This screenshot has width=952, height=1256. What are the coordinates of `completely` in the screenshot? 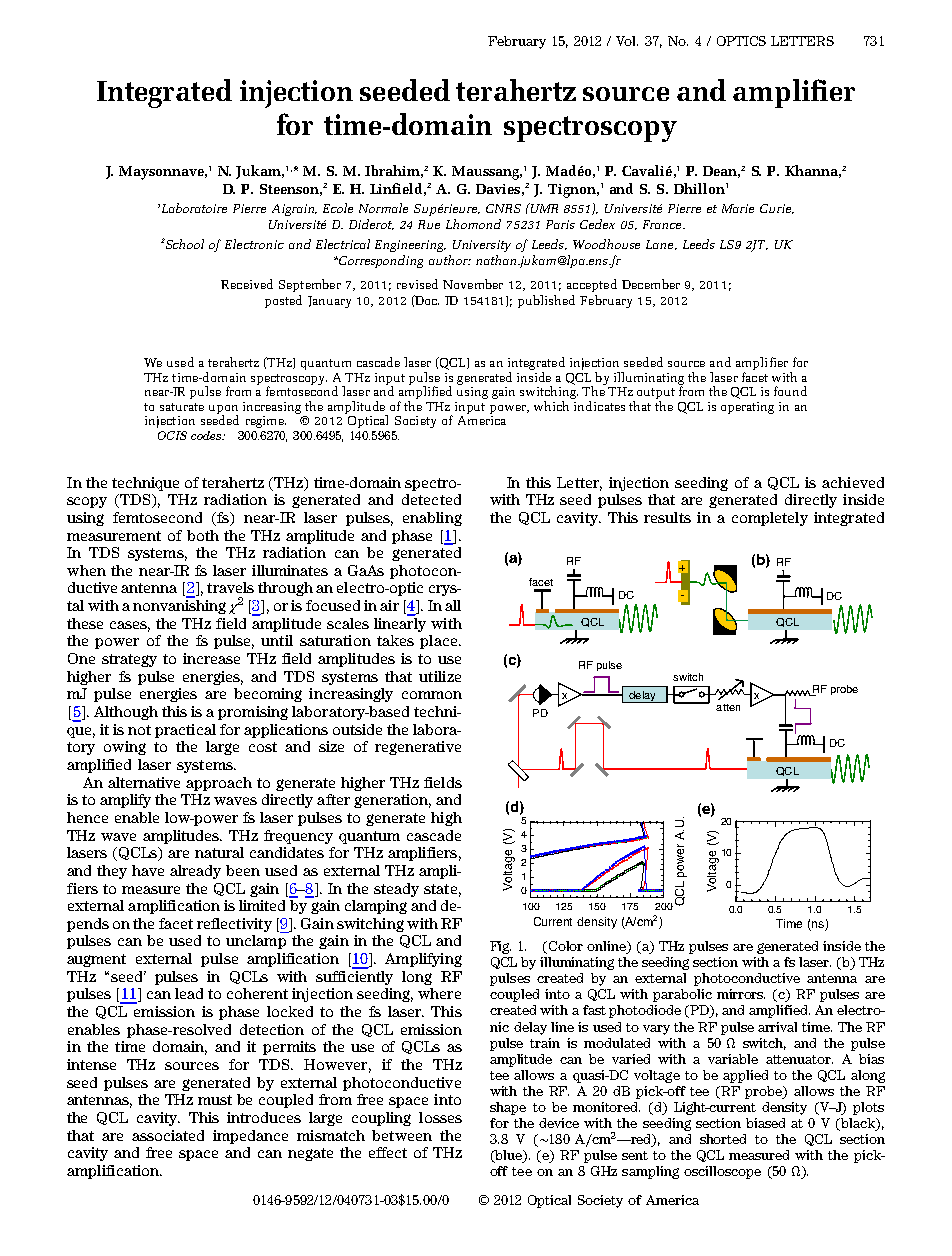 It's located at (770, 519).
